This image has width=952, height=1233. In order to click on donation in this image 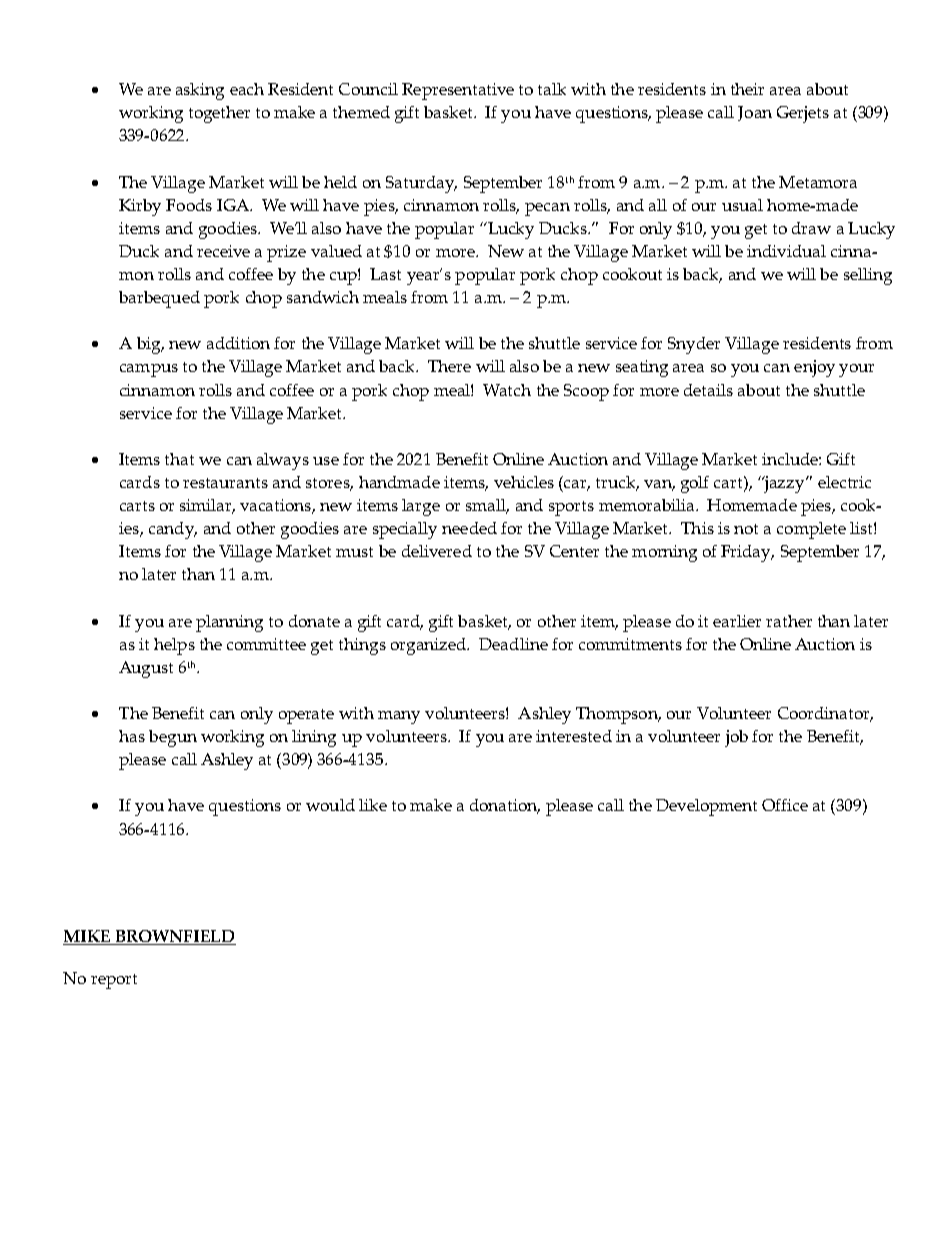, I will do `click(505, 806)`.
